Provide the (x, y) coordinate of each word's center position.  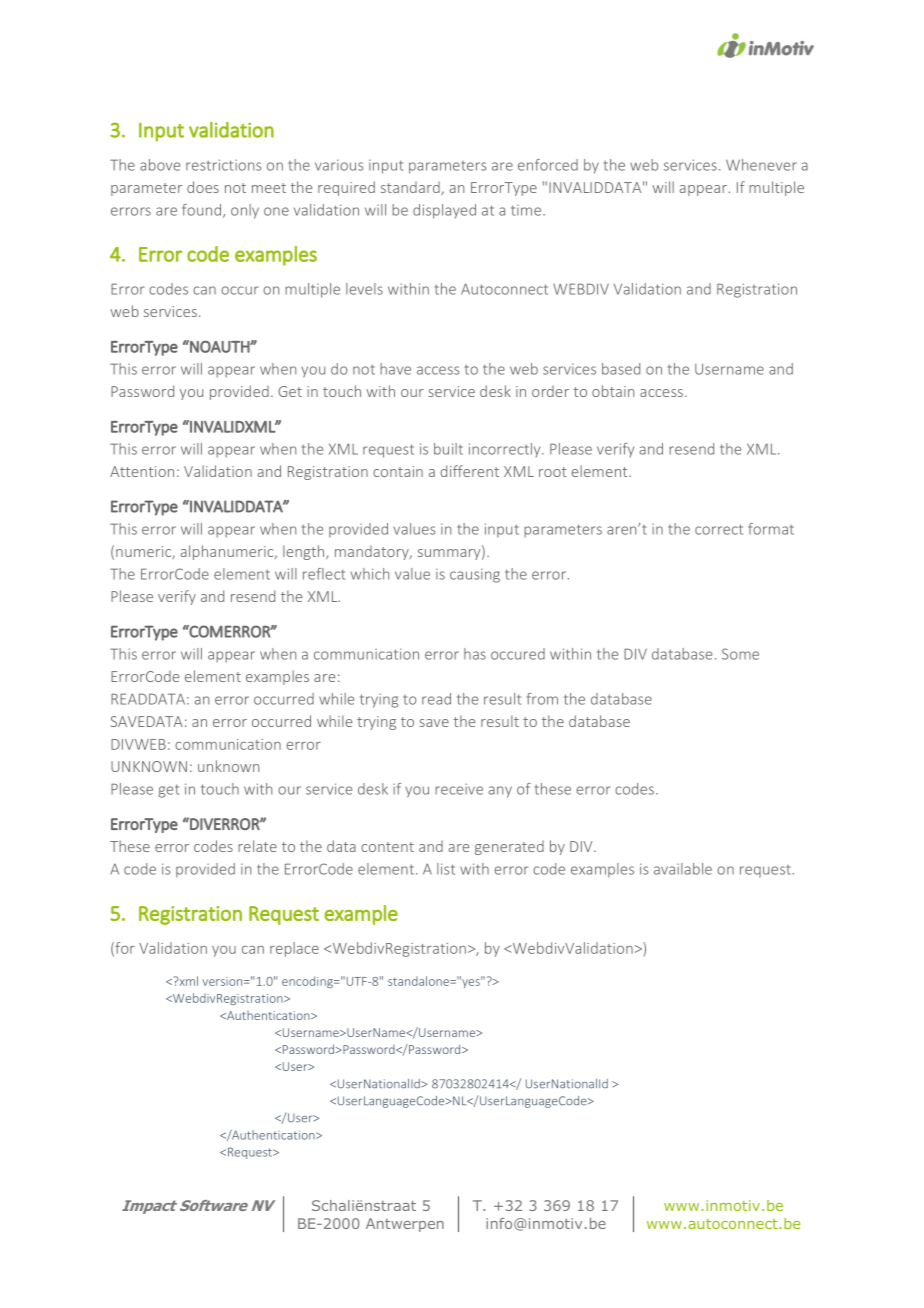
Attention (142, 471)
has (475, 654)
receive (459, 789)
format (771, 529)
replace (294, 949)
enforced (548, 165)
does (203, 187)
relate (257, 846)
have (395, 369)
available (683, 869)
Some (740, 654)
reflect (324, 574)
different (469, 471)
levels (364, 289)
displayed (444, 211)
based (621, 369)
